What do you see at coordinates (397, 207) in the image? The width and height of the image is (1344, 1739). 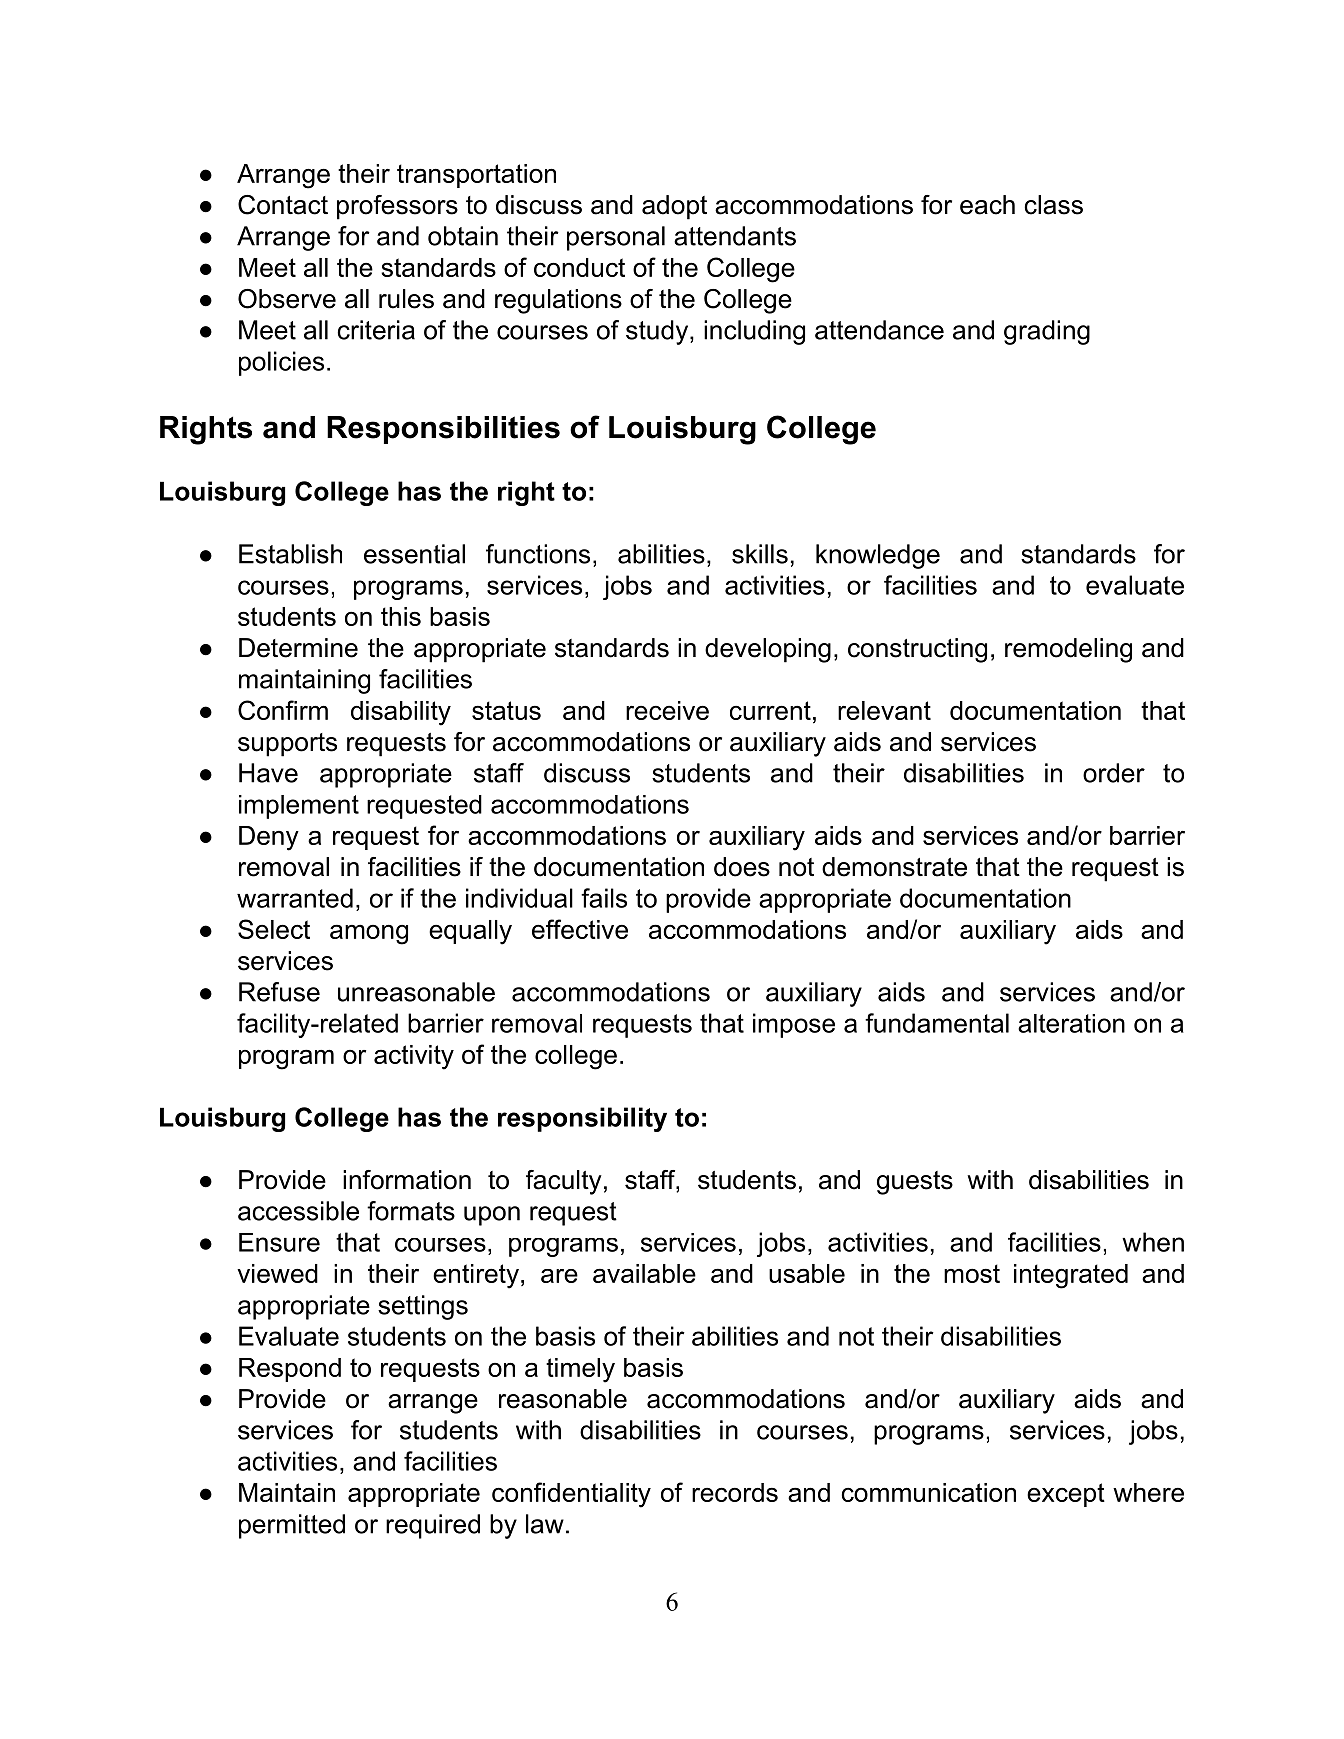 I see `professors` at bounding box center [397, 207].
